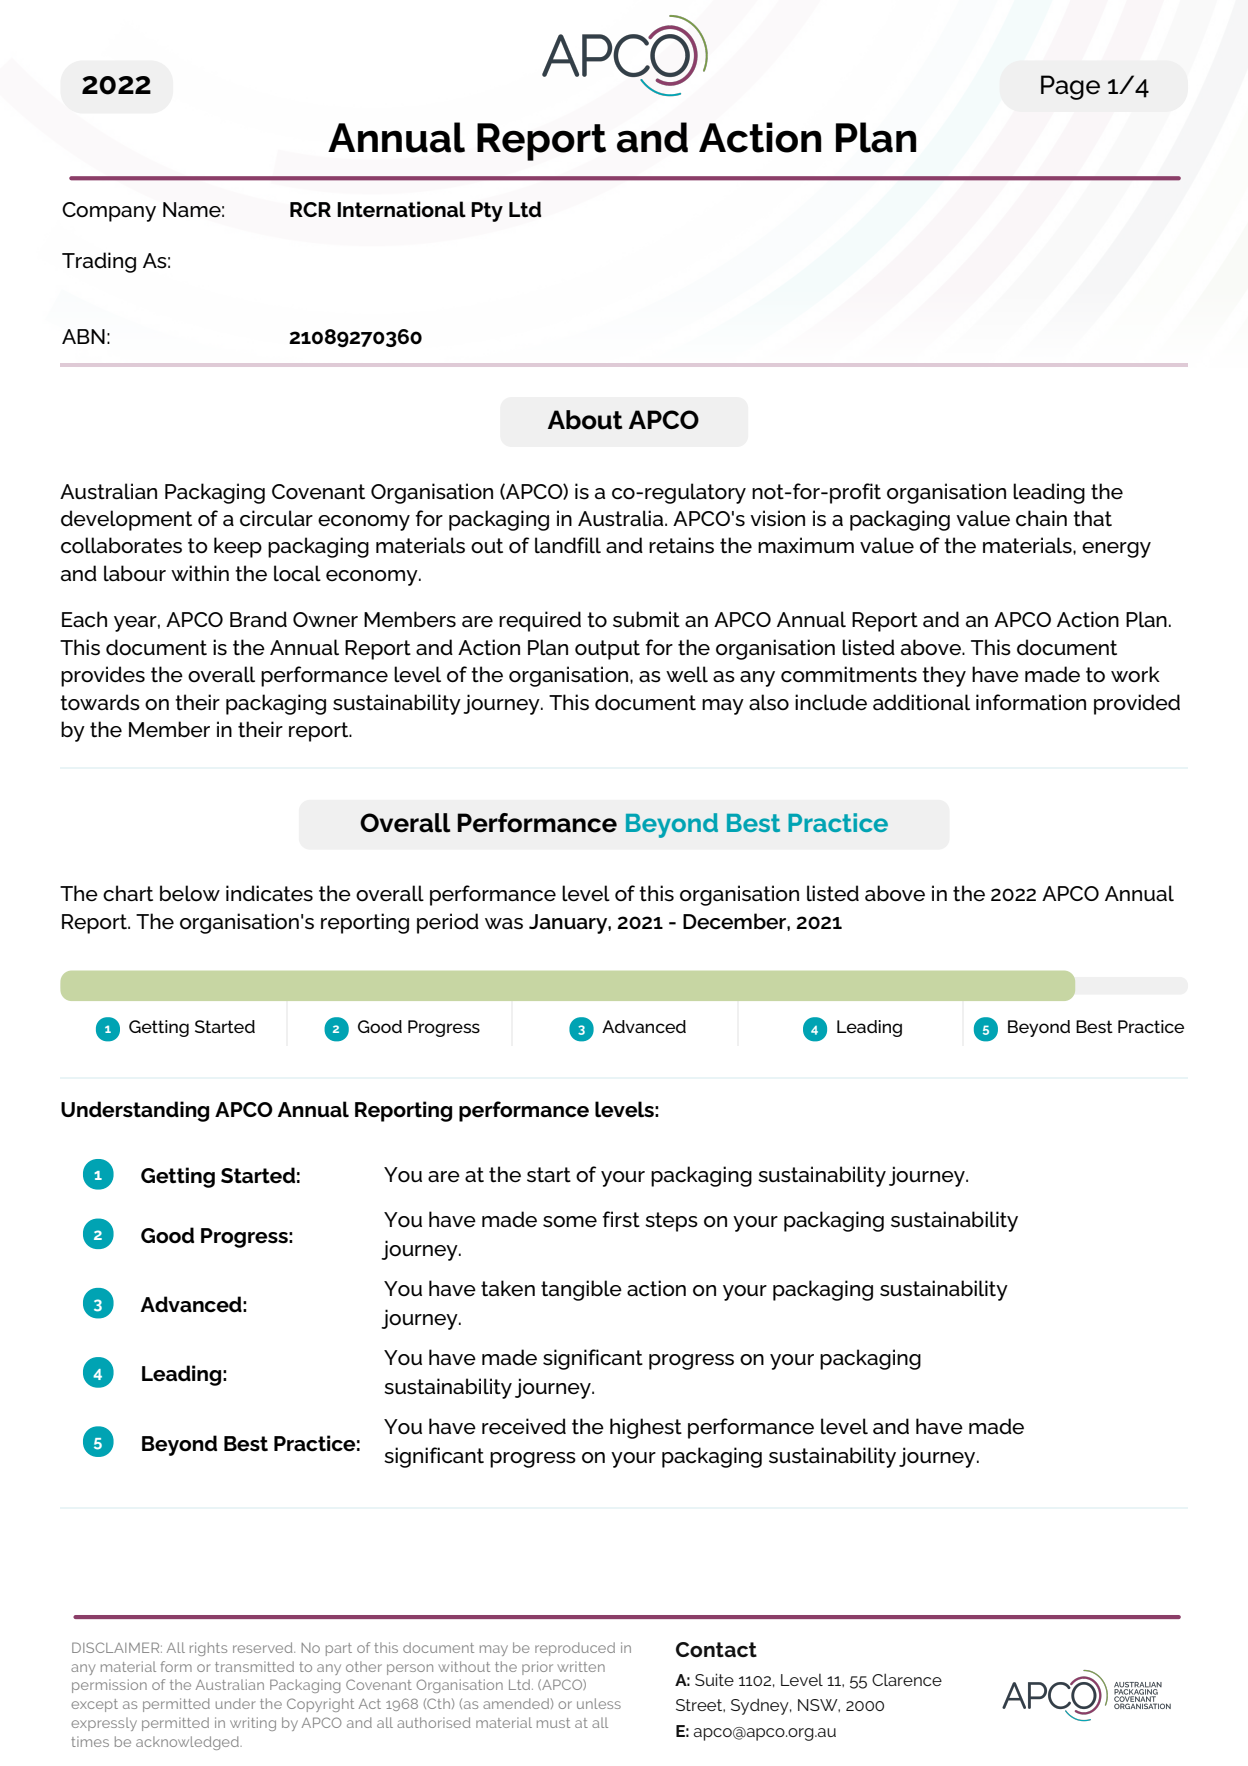  I want to click on was, so click(504, 924).
